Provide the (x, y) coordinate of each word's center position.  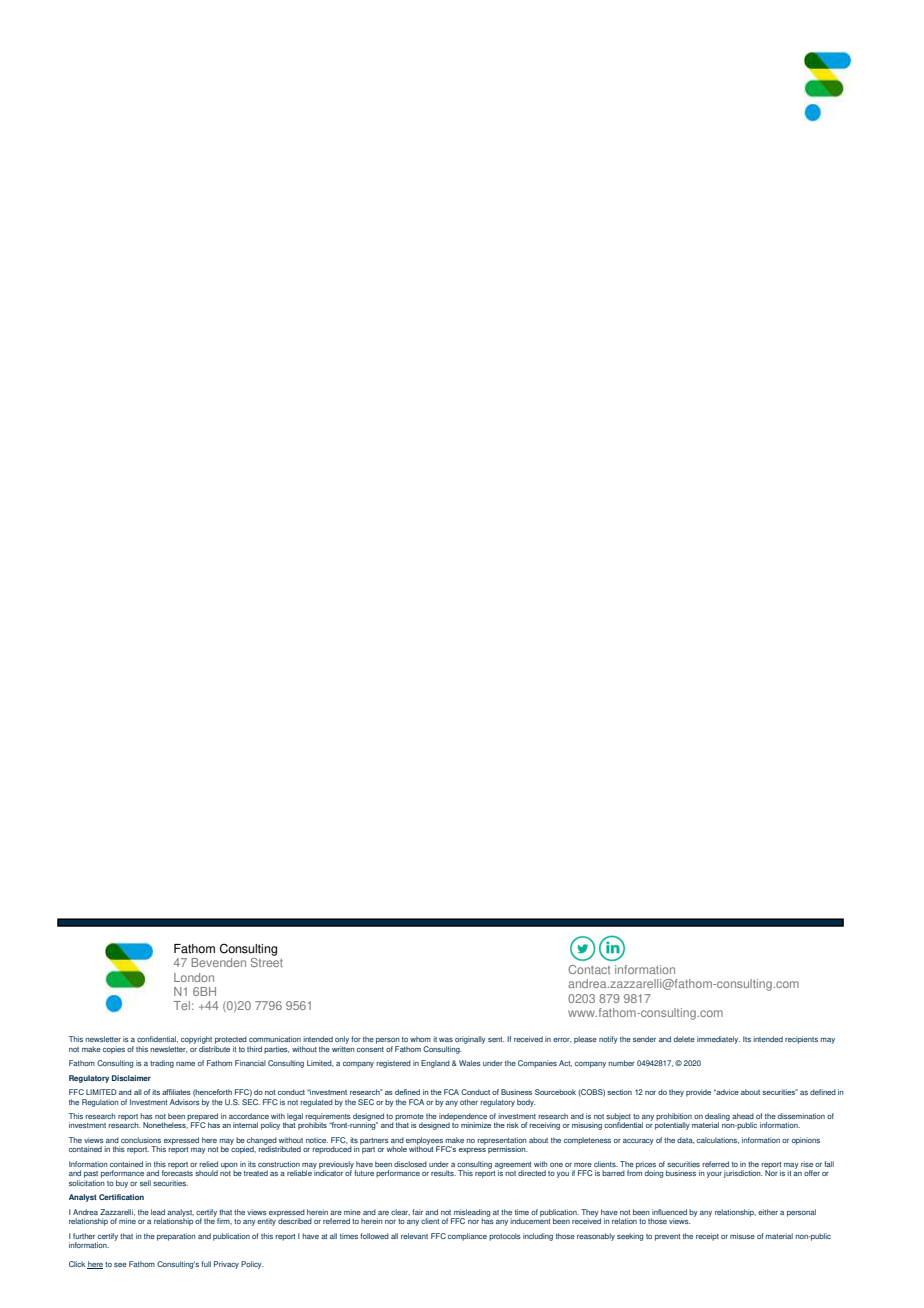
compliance (467, 1237)
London (194, 977)
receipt (707, 1237)
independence (463, 1118)
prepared (202, 1118)
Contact (589, 969)
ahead (743, 1116)
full (206, 1264)
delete (684, 1039)
